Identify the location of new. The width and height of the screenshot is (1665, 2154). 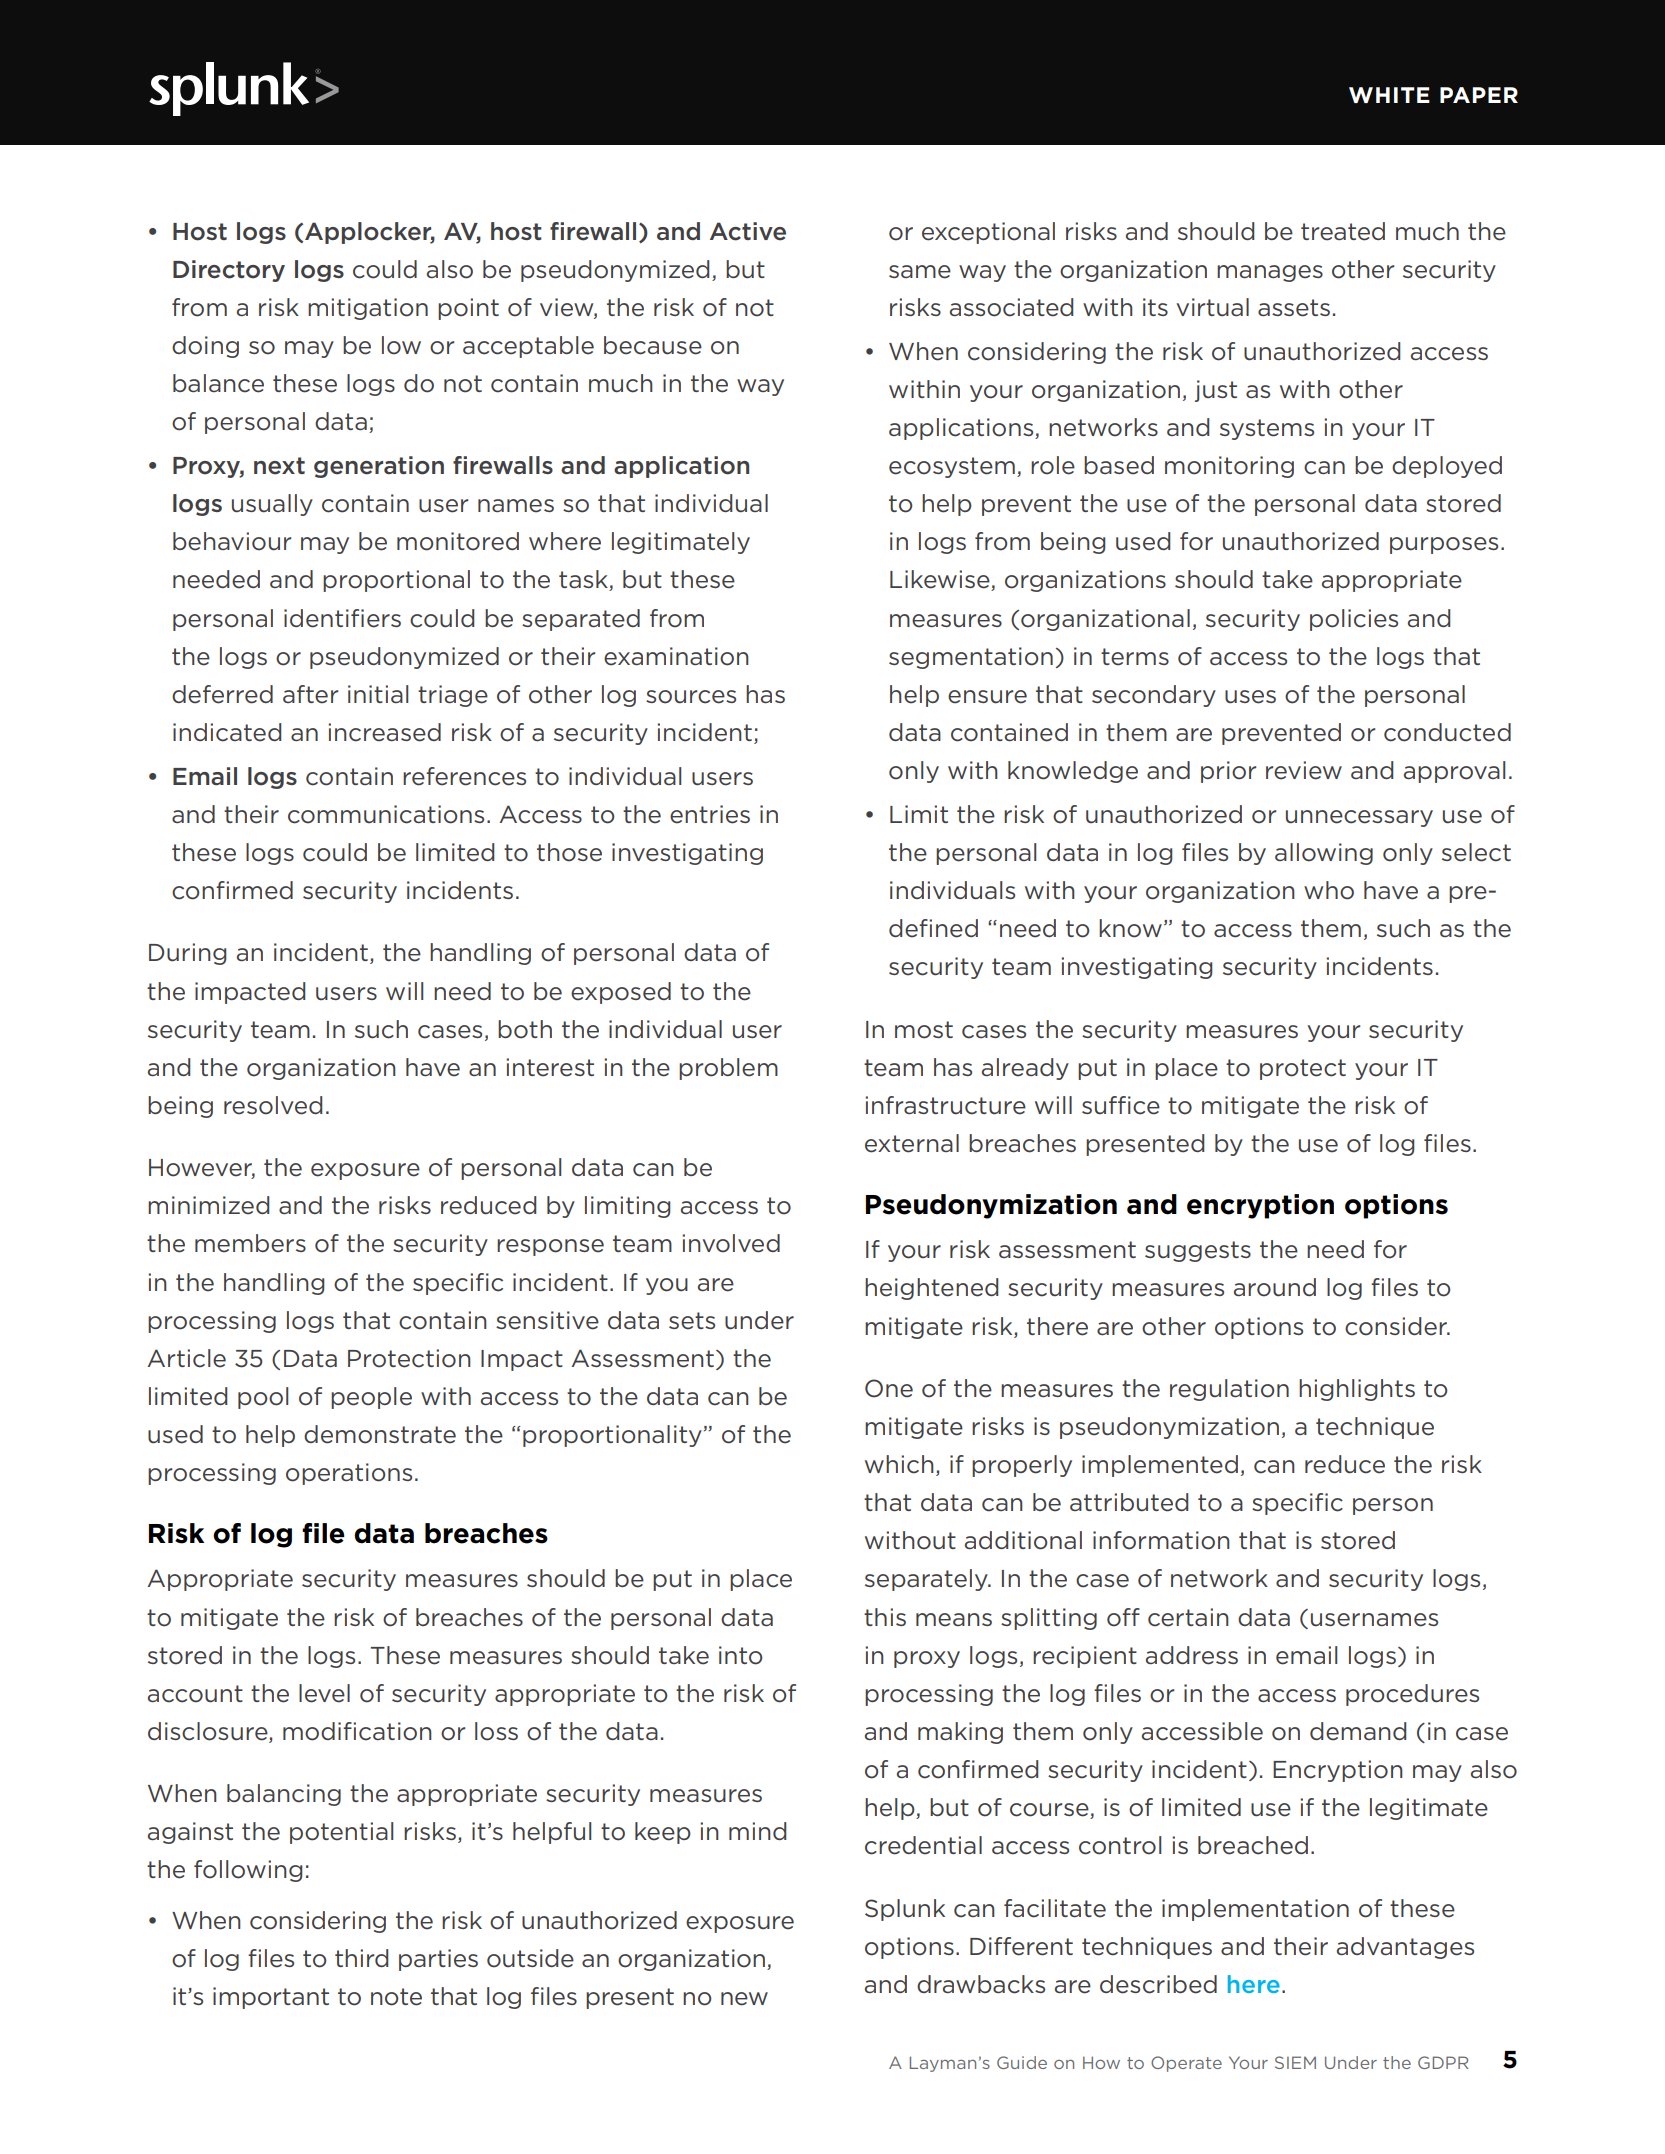
(744, 1999).
